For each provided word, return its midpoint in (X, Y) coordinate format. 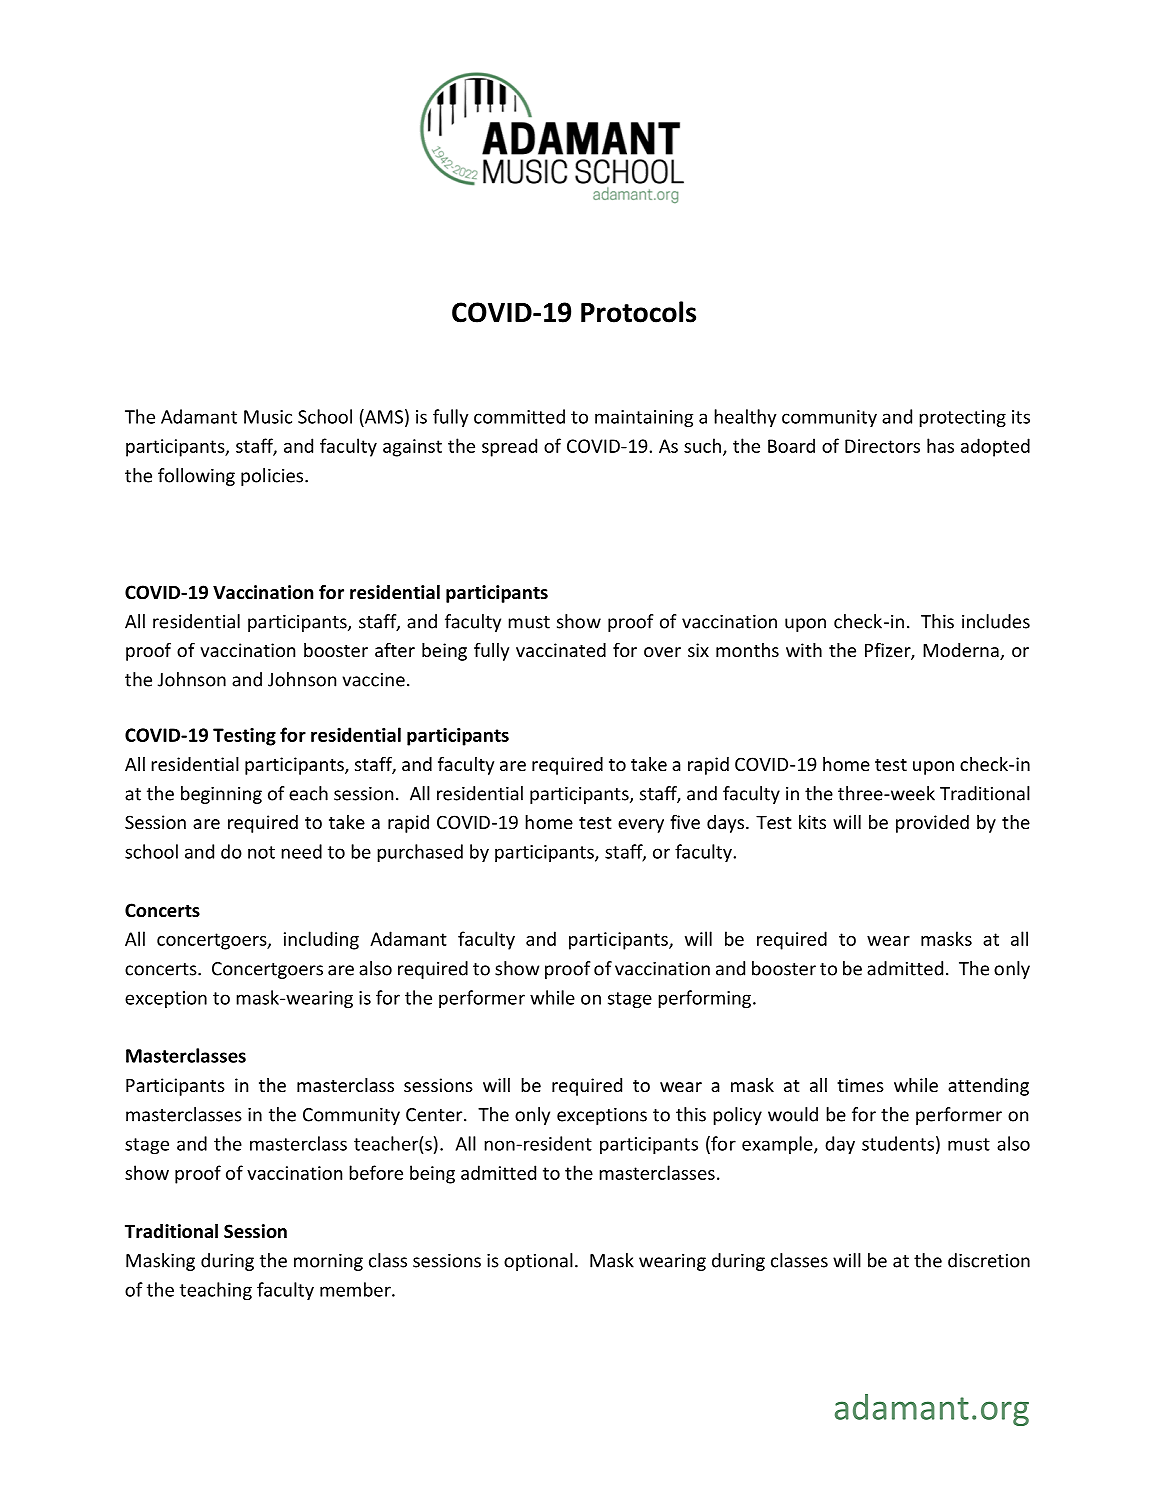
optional (538, 1262)
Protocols (638, 312)
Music (268, 417)
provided (932, 824)
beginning (221, 795)
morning (328, 1262)
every (641, 826)
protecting (962, 418)
